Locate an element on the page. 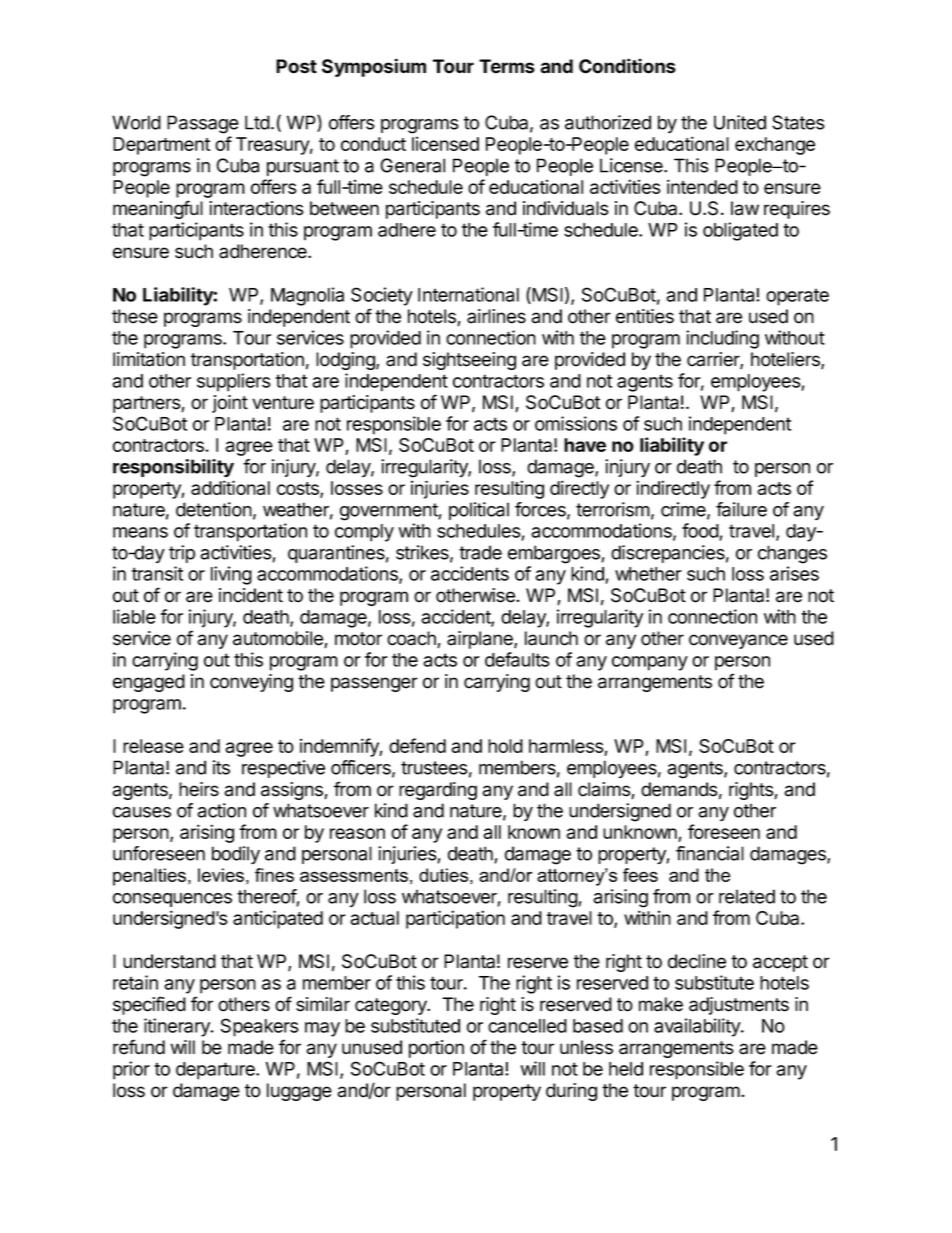 Image resolution: width=952 pixels, height=1233 pixels. Passage is located at coordinates (203, 124).
